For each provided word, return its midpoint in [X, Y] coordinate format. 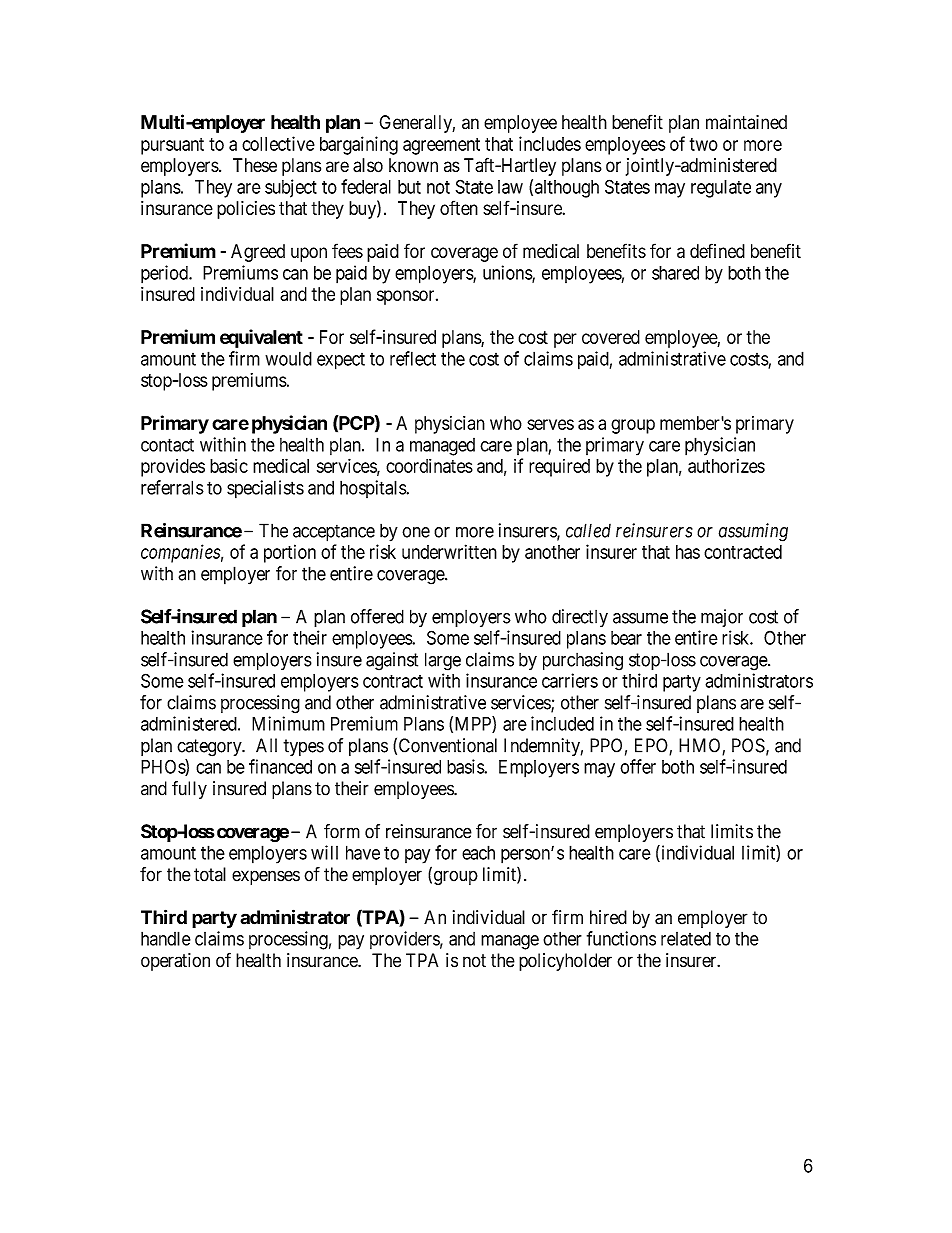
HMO [701, 746]
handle [166, 938]
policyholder [565, 962]
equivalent [261, 338]
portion [290, 553]
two [704, 144]
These [255, 165]
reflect [413, 358]
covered [611, 337]
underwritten [449, 551]
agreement [441, 146]
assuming [753, 532]
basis [466, 766]
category [210, 748]
